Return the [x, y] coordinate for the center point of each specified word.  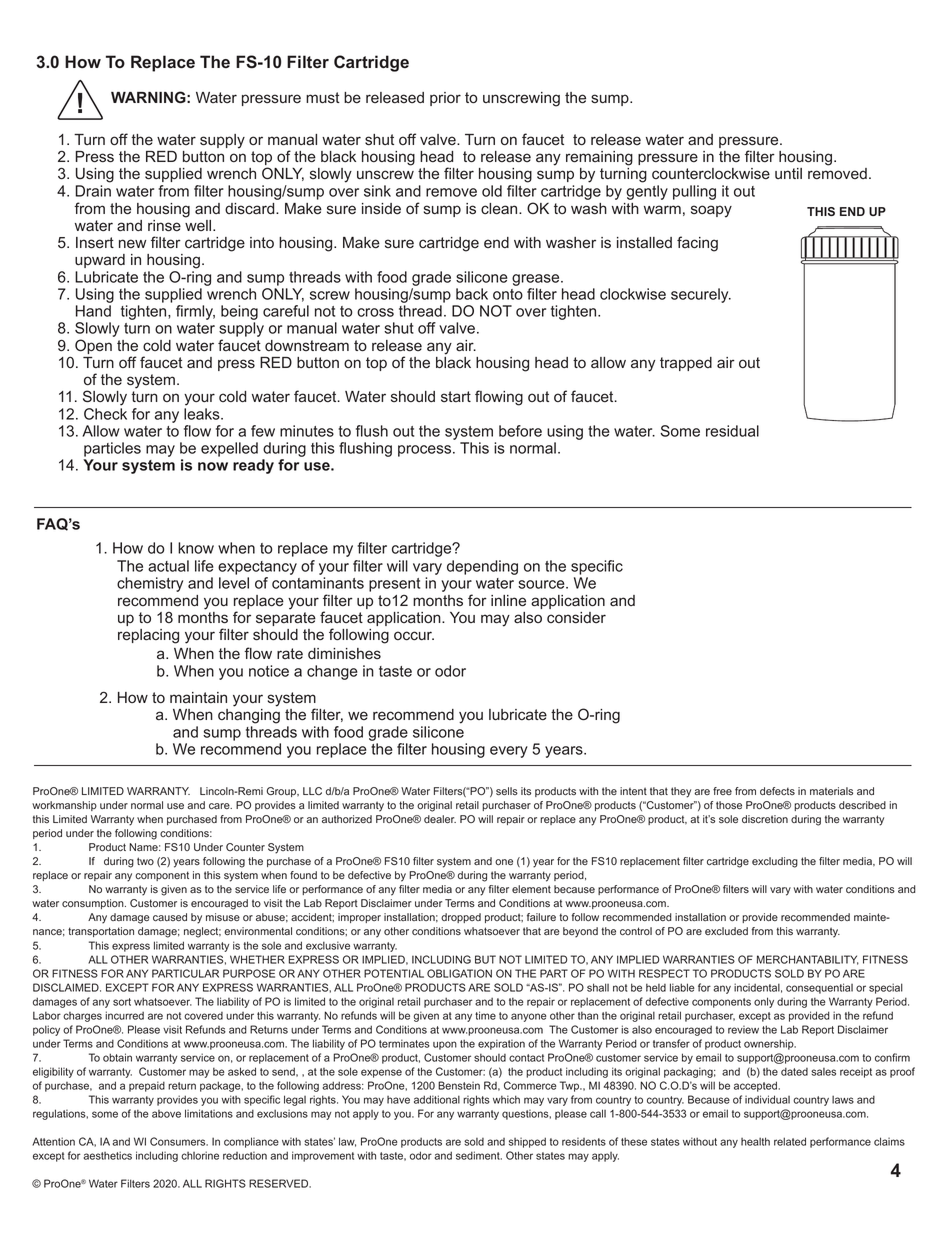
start [456, 397]
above [166, 1114]
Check [105, 414]
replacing [148, 636]
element [531, 889]
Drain [93, 191]
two [145, 861]
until [788, 173]
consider [576, 618]
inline [508, 601]
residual [732, 431]
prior [445, 99]
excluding [775, 862]
